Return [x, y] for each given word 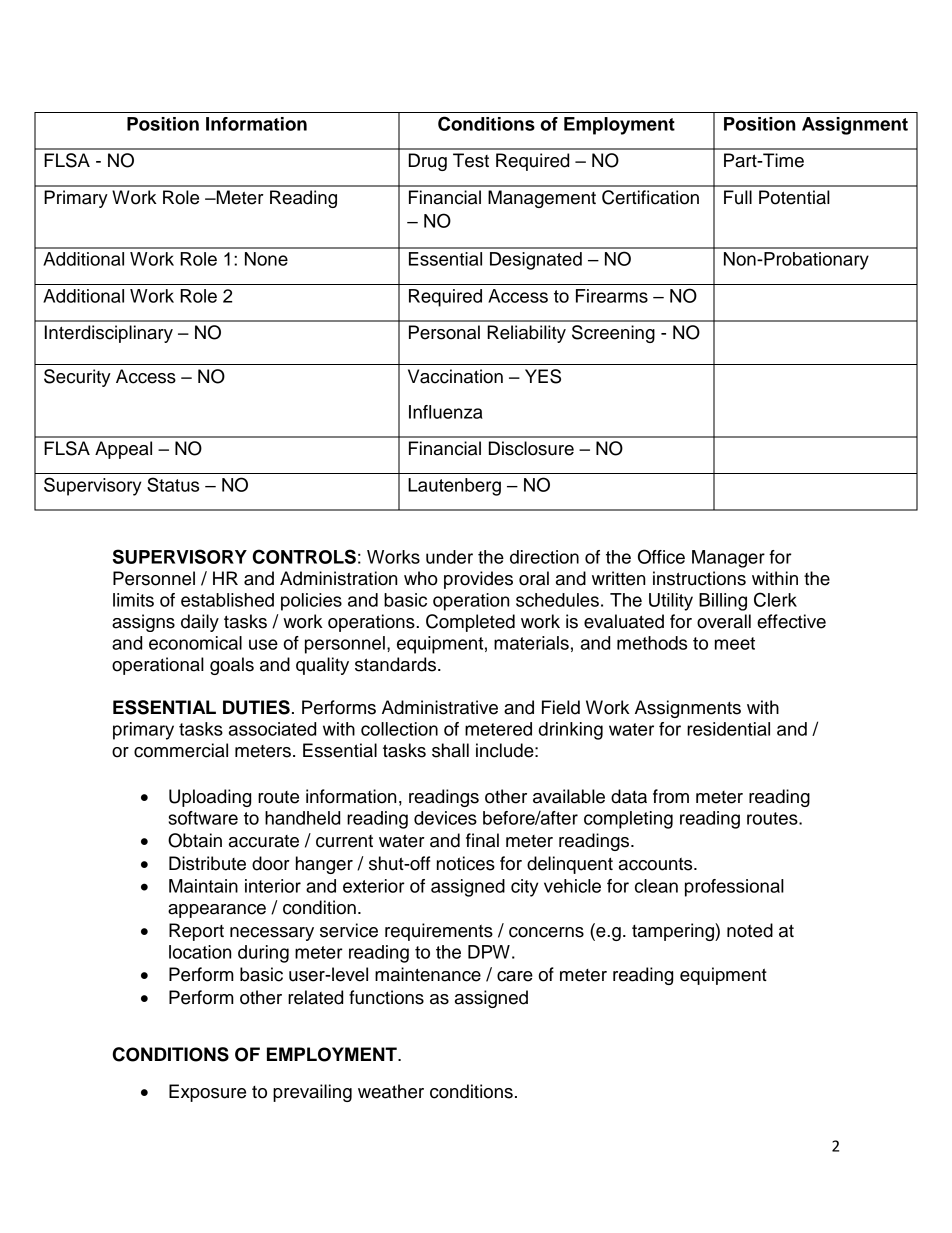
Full [738, 197]
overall [724, 621]
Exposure [207, 1093]
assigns [143, 623]
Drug [428, 162]
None [266, 259]
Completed [470, 623]
